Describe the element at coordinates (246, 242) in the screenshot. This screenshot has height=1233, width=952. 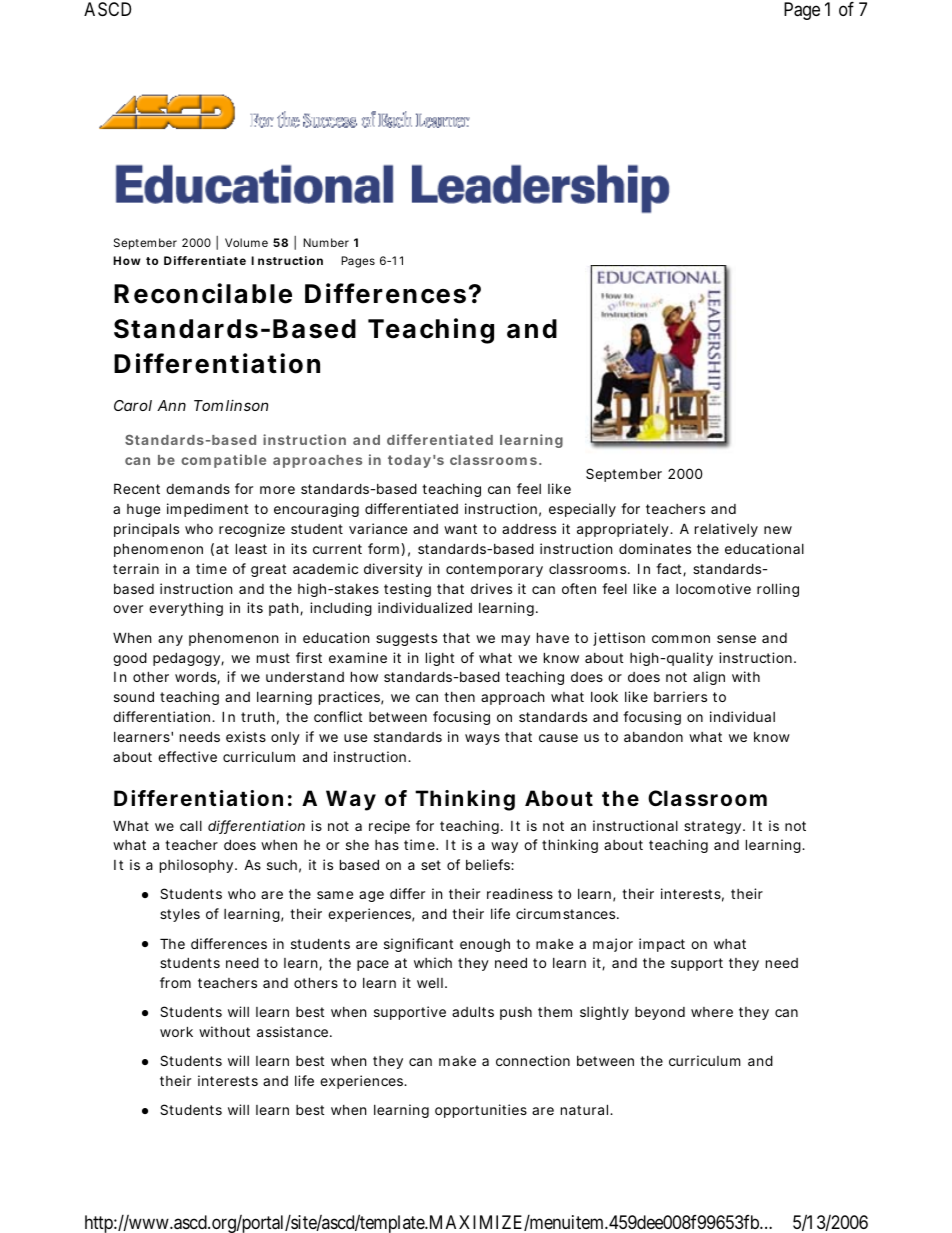
I see `Volume` at that location.
